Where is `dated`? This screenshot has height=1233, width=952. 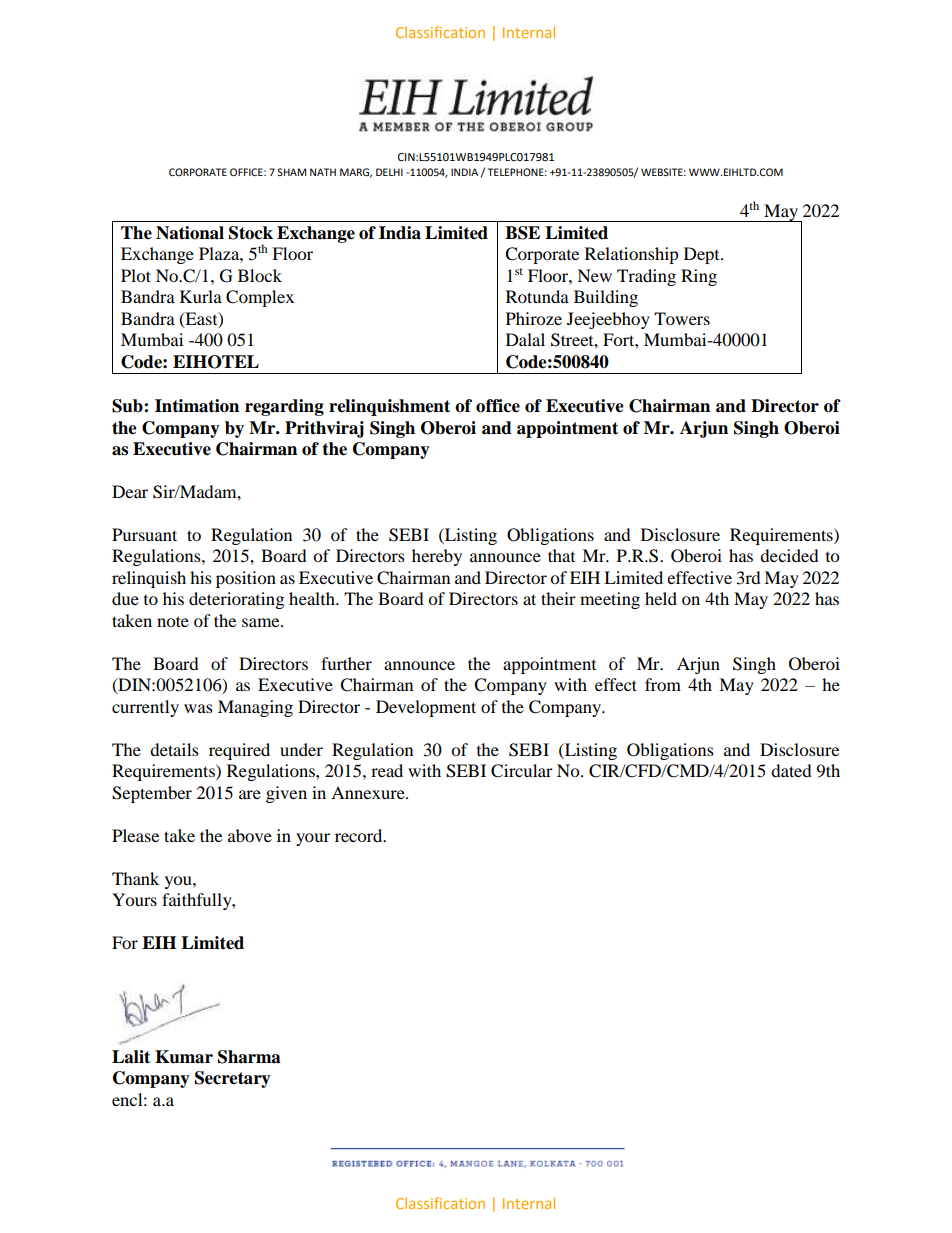 dated is located at coordinates (791, 770).
